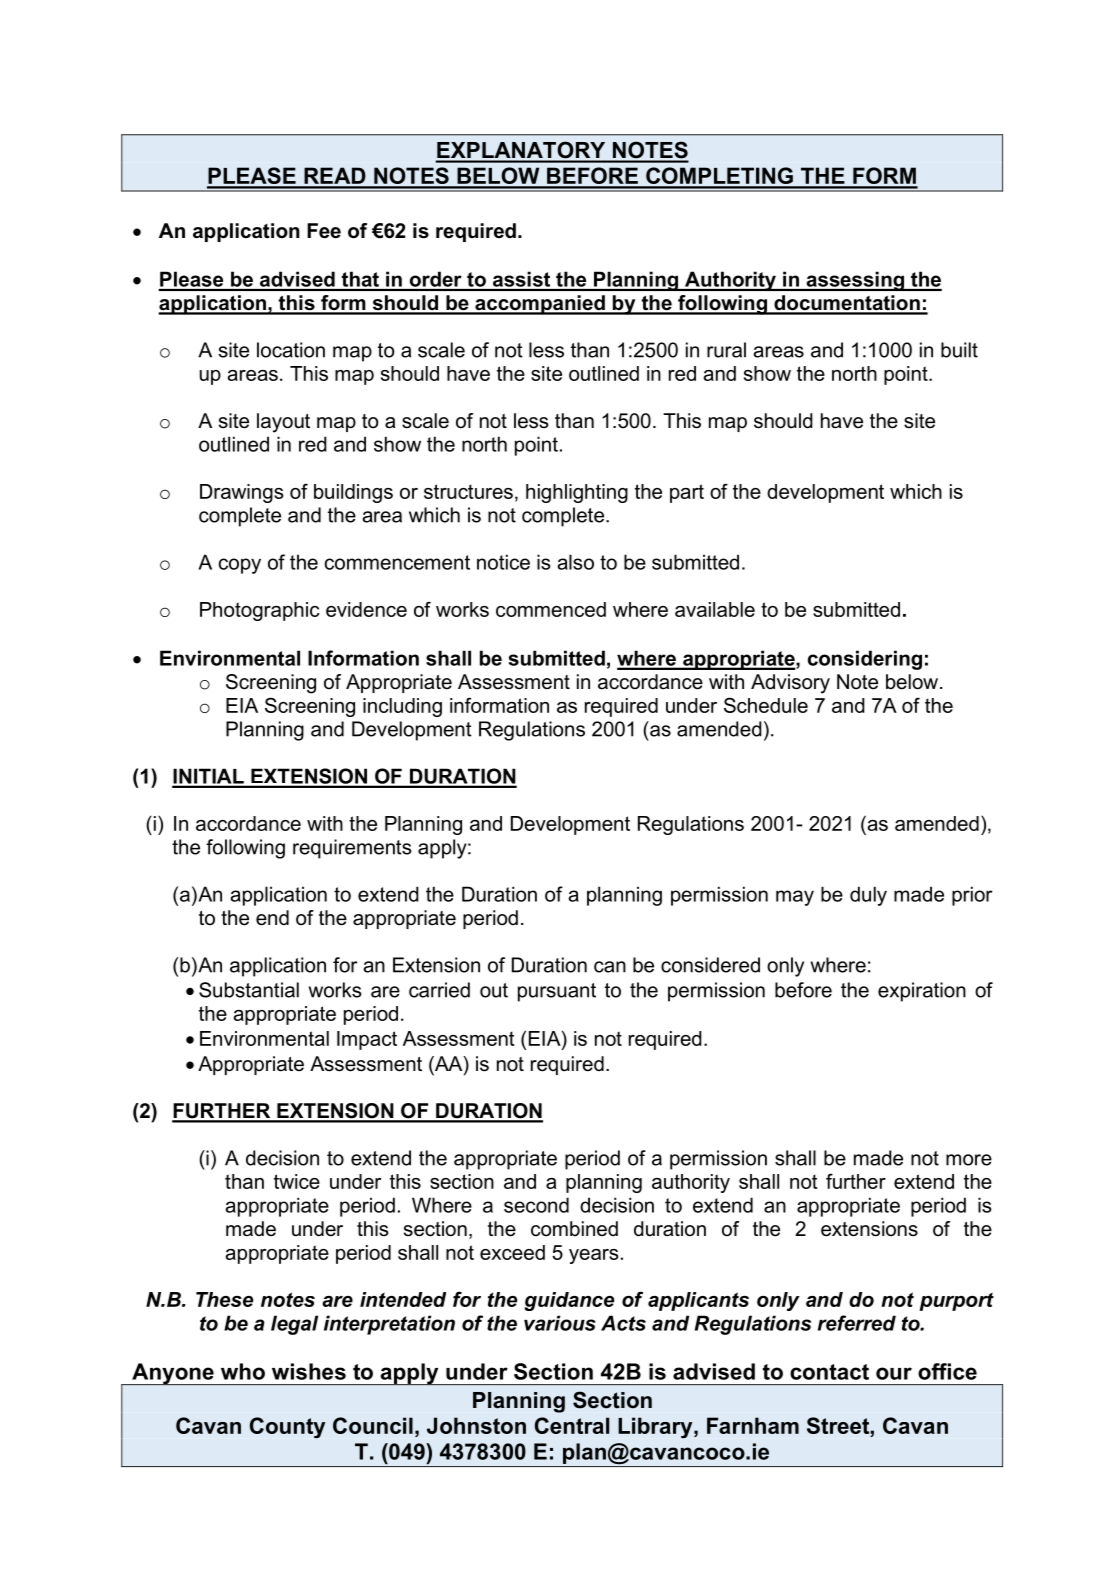  Describe the element at coordinates (540, 305) in the screenshot. I see `accompanied` at that location.
